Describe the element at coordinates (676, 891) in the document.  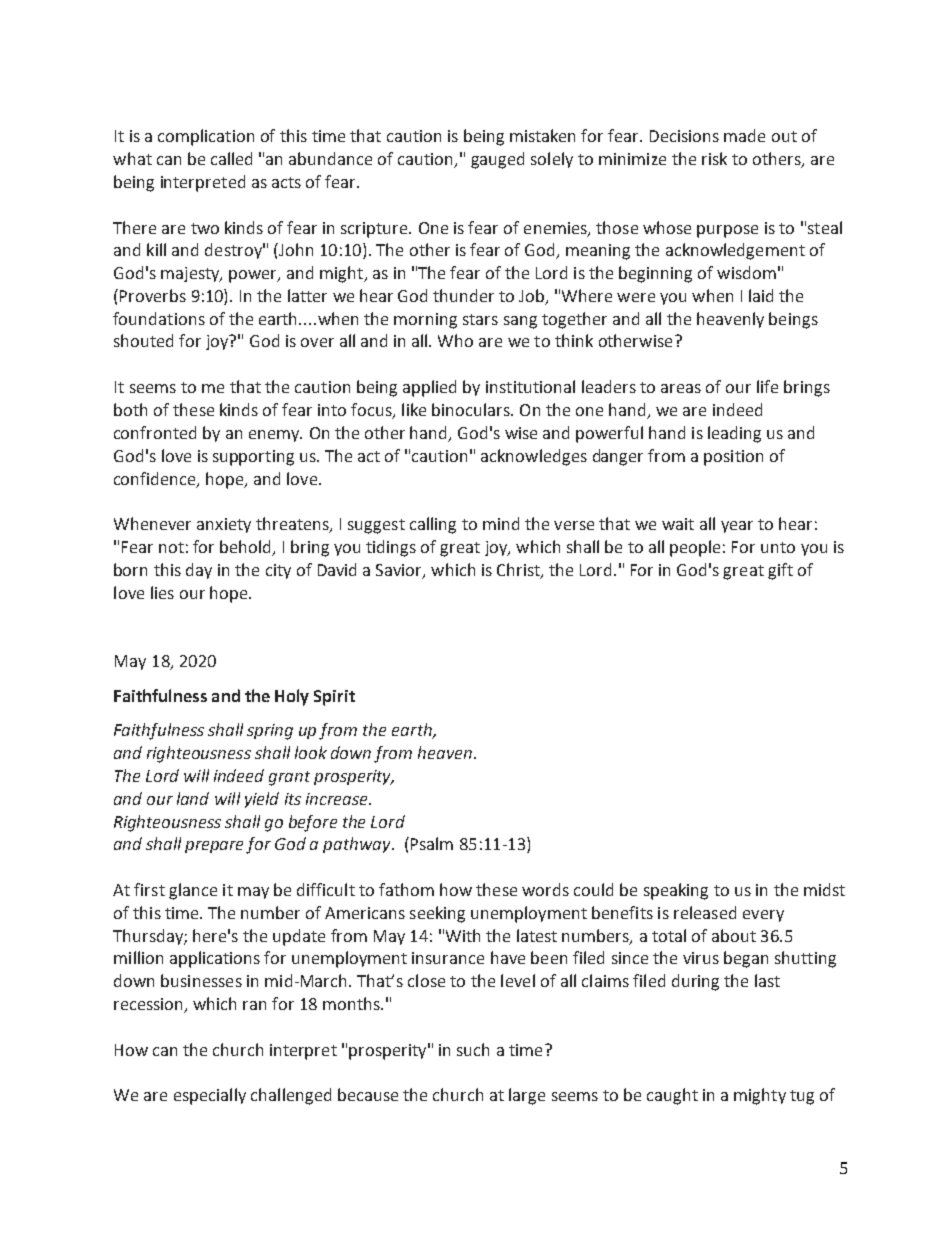
I see `speaking` at that location.
